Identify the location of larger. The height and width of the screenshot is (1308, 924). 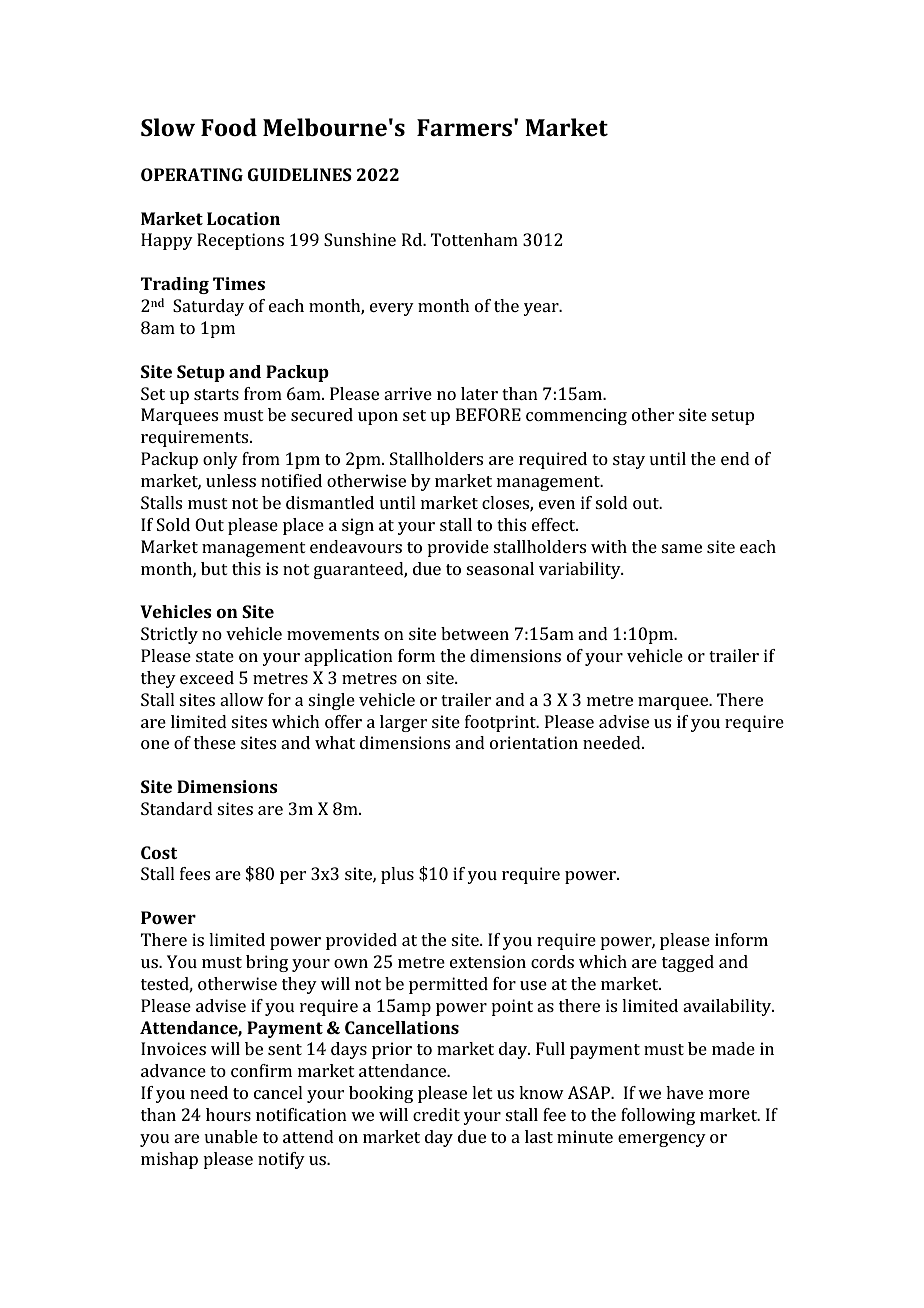
(403, 723).
